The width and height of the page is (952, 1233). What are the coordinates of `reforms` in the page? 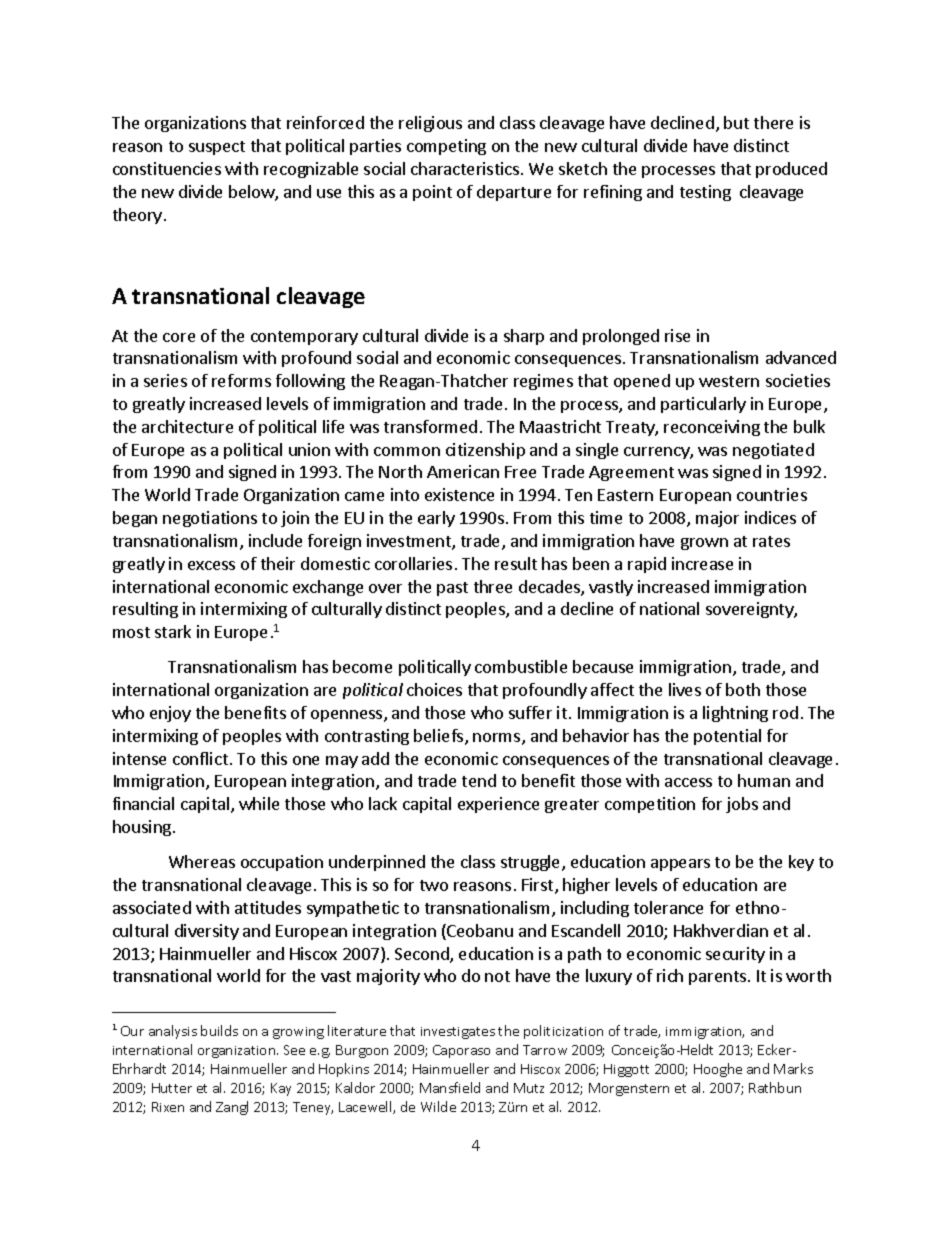 It's located at (241, 380).
